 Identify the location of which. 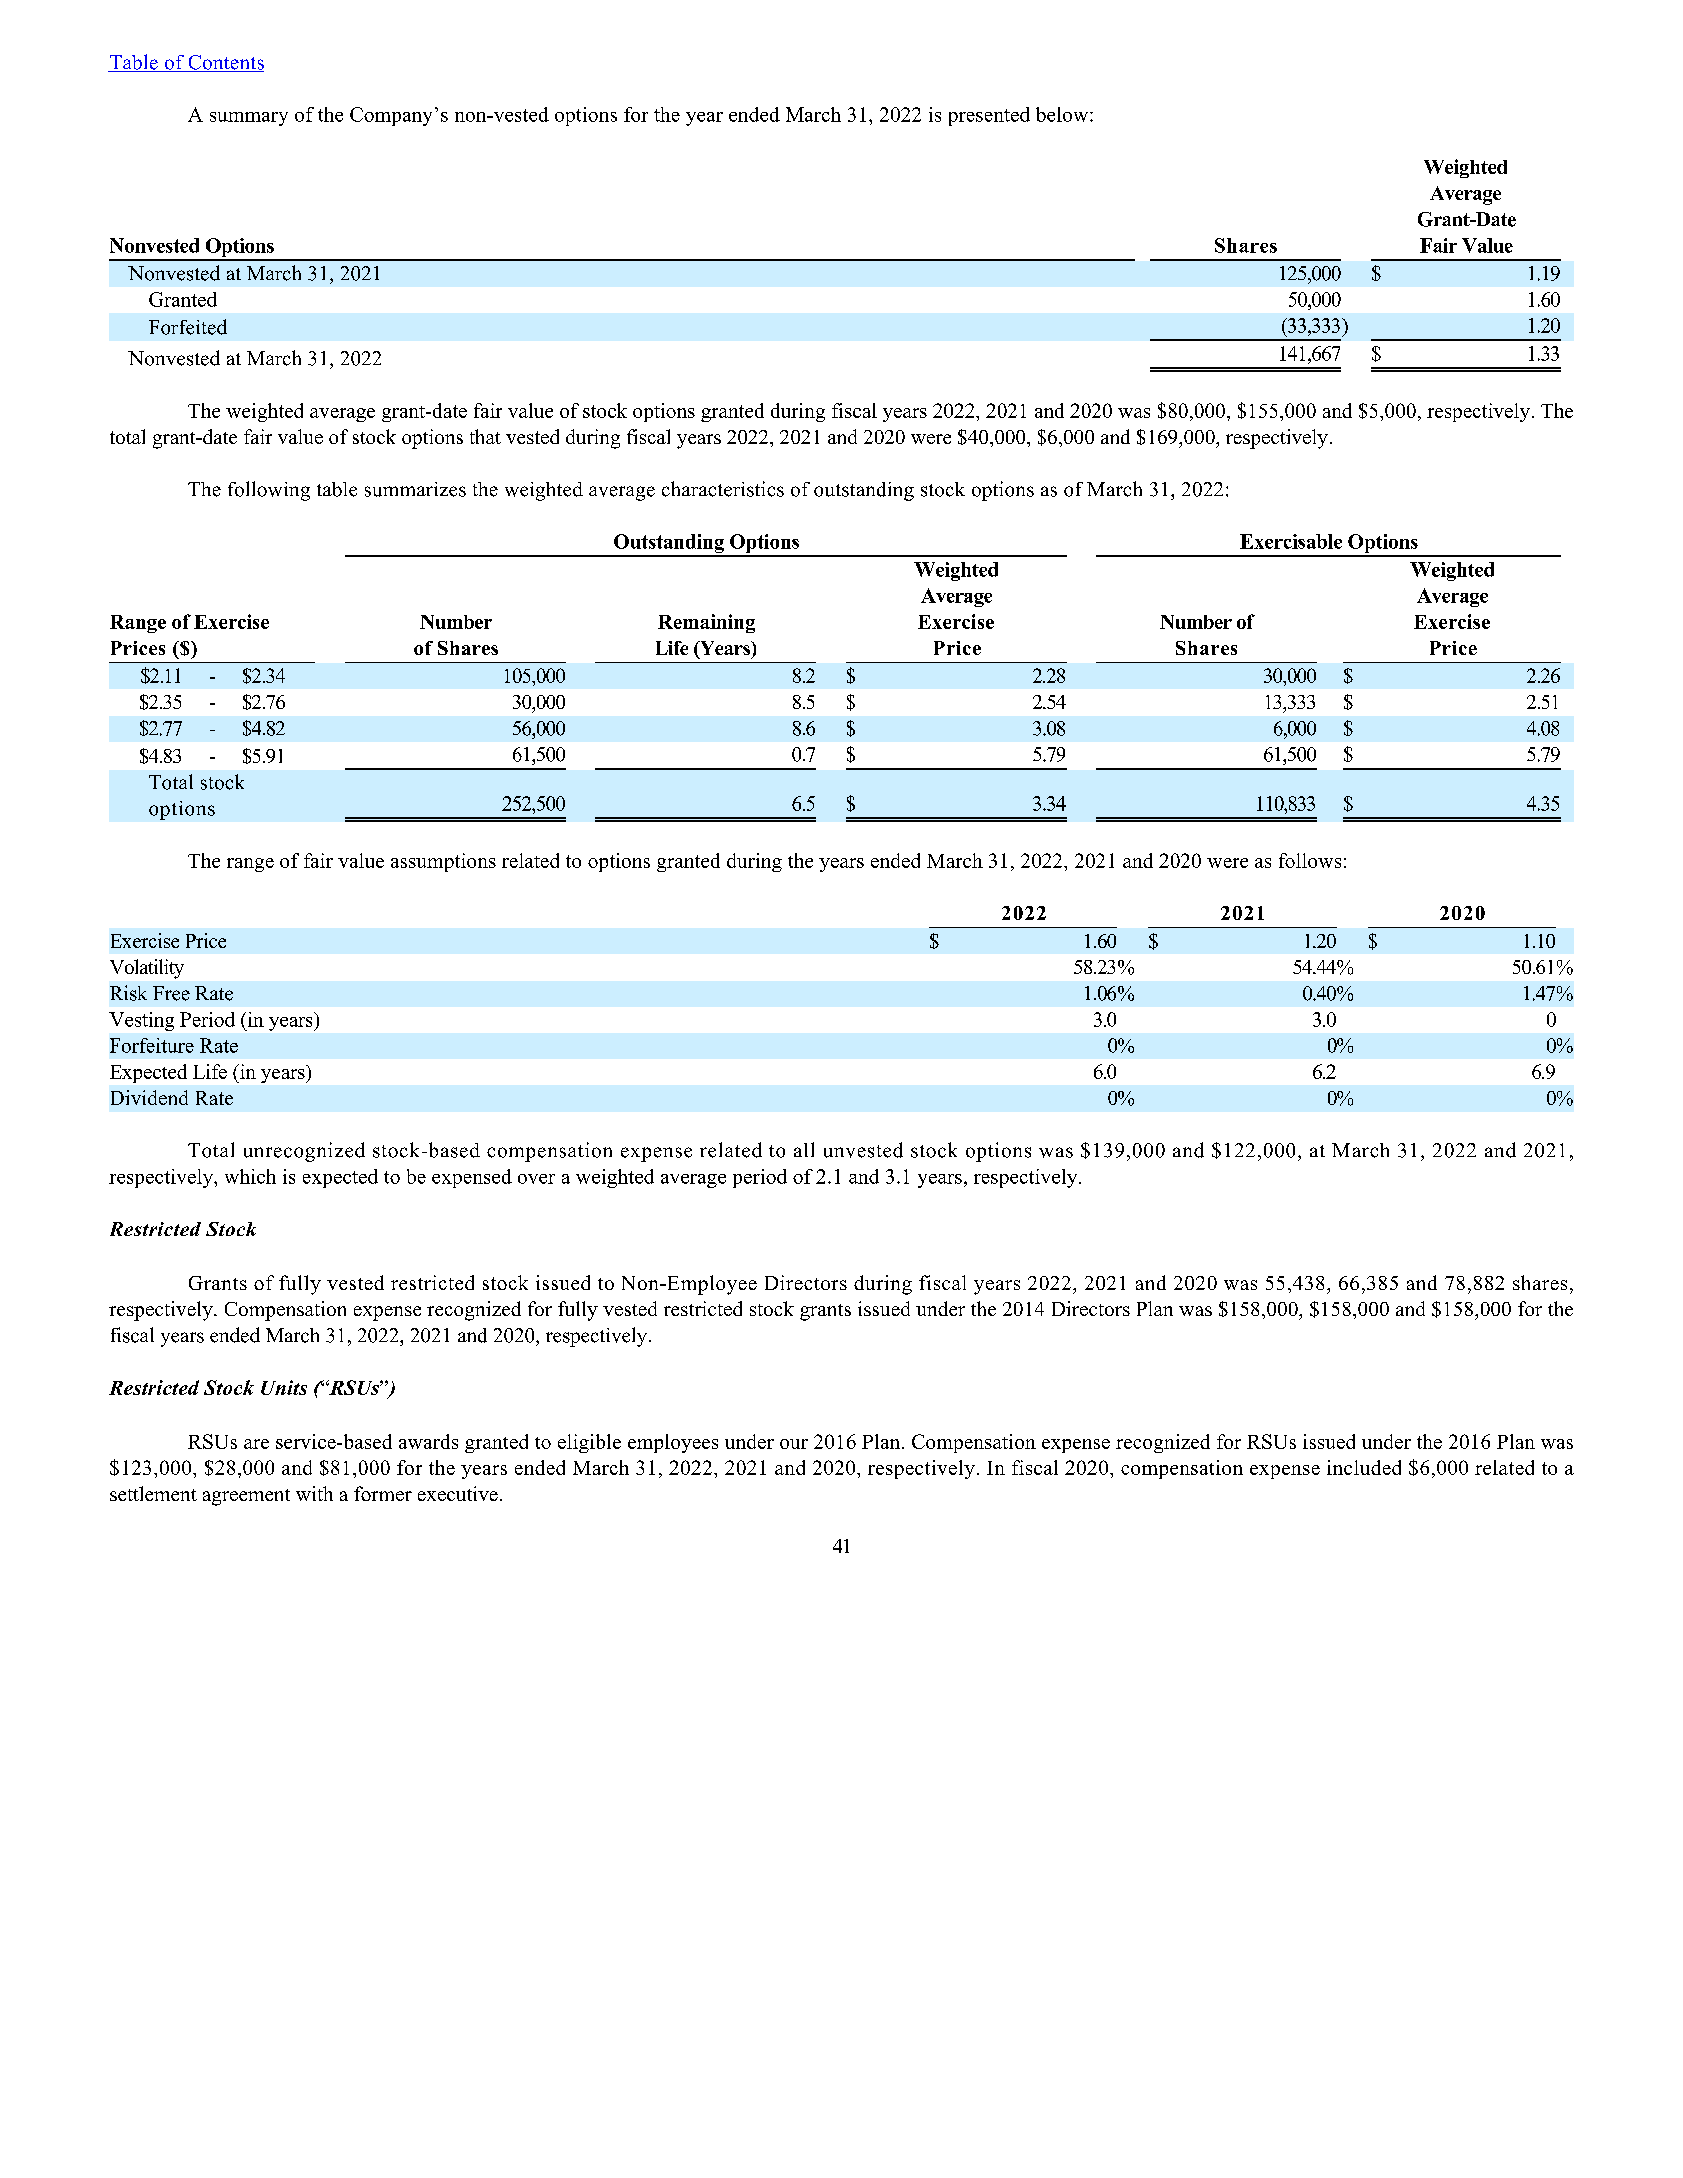
(250, 1176).
